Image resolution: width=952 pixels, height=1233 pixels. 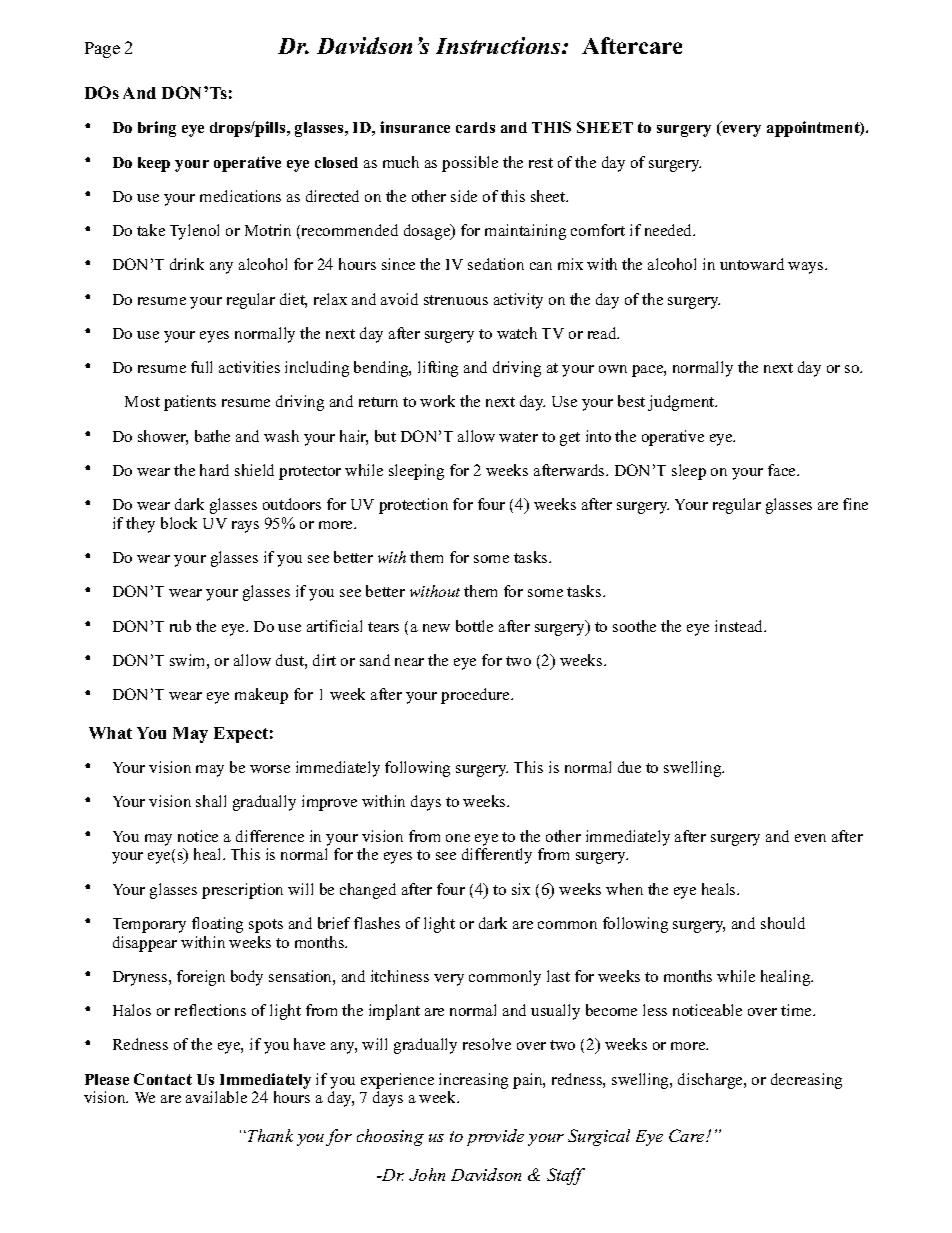 What do you see at coordinates (740, 626) in the screenshot?
I see `instead` at bounding box center [740, 626].
